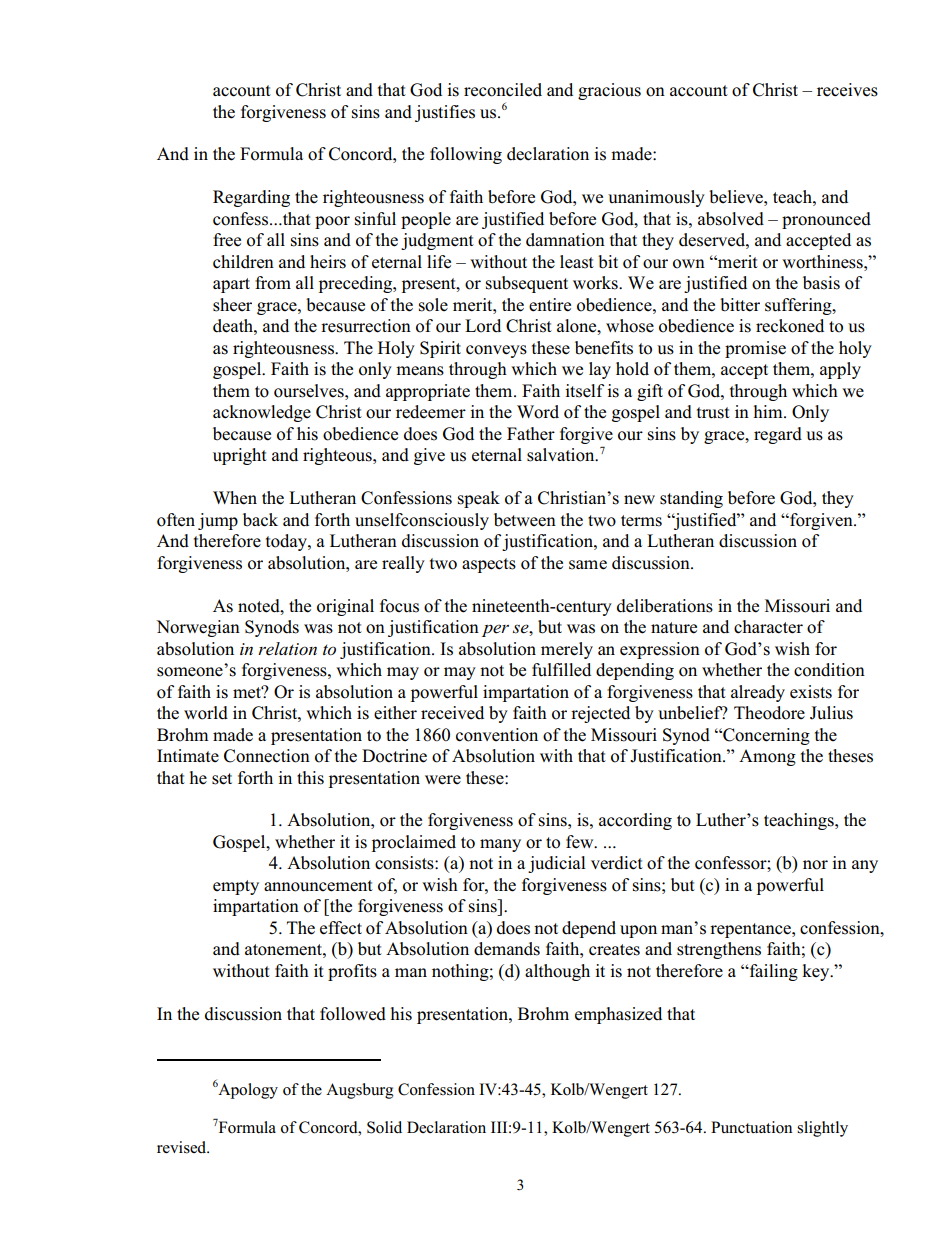  What do you see at coordinates (768, 627) in the page?
I see `character` at bounding box center [768, 627].
